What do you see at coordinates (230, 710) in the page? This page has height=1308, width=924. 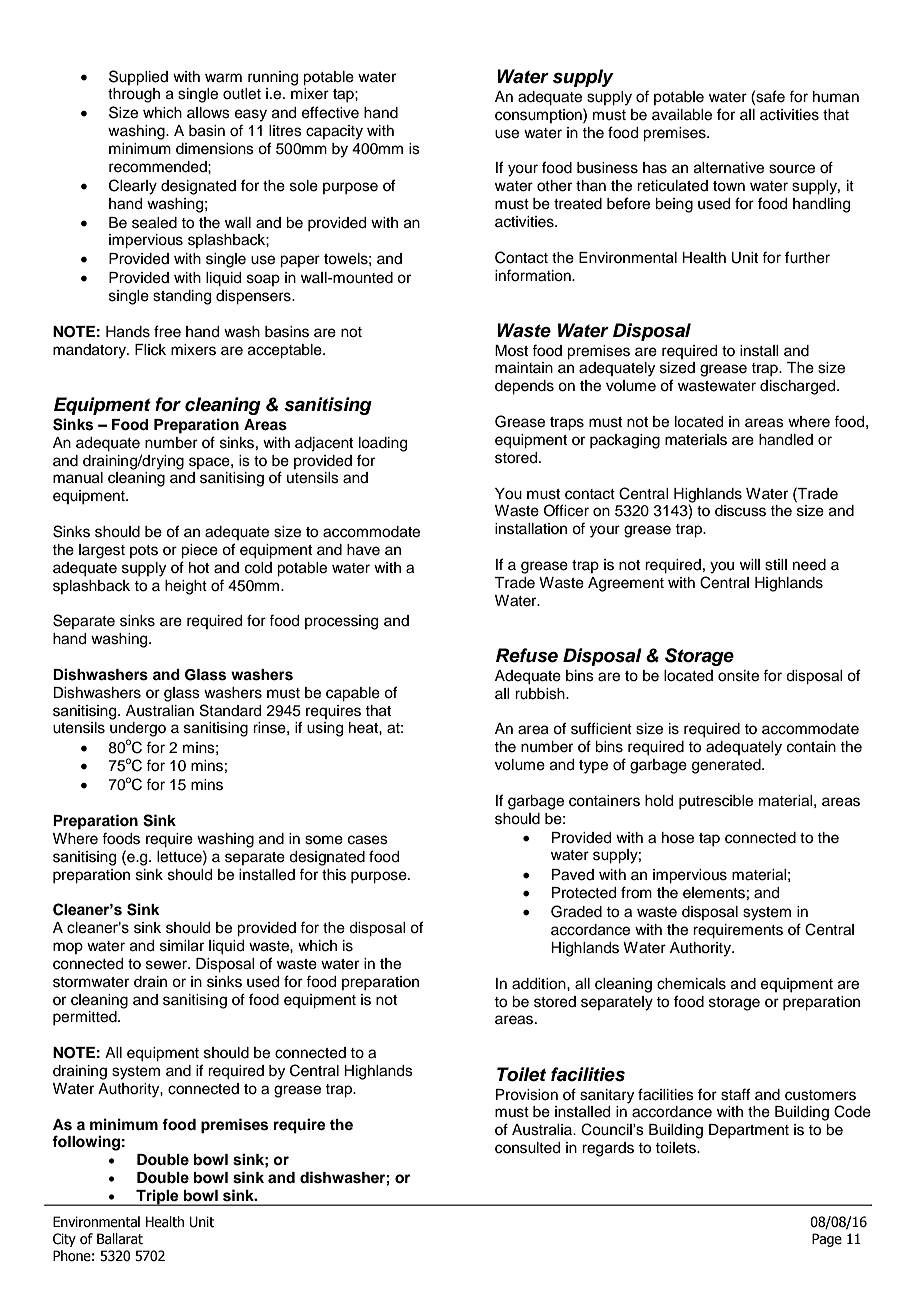 I see `Standard` at bounding box center [230, 710].
